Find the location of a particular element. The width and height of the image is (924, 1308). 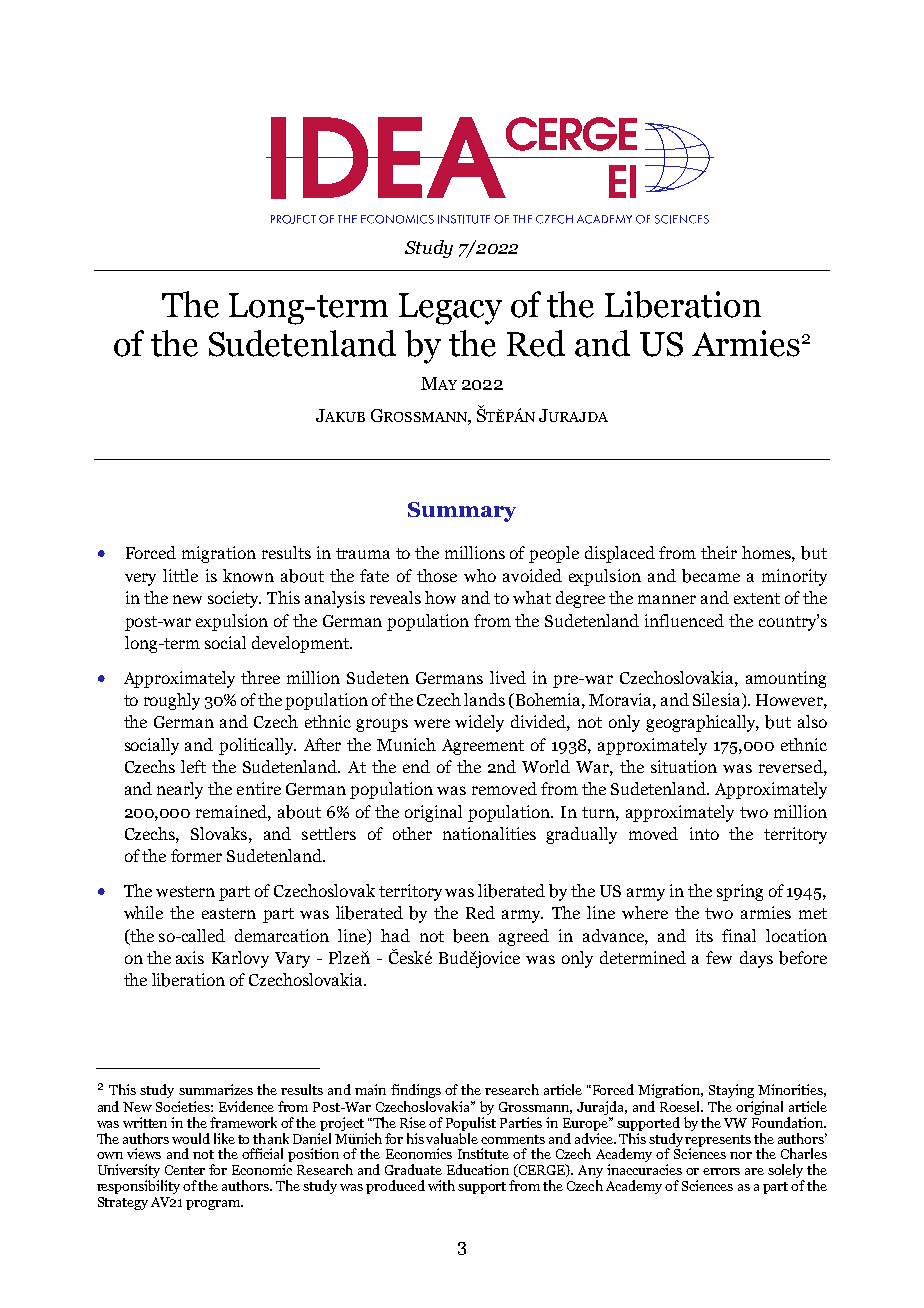

left is located at coordinates (193, 766).
